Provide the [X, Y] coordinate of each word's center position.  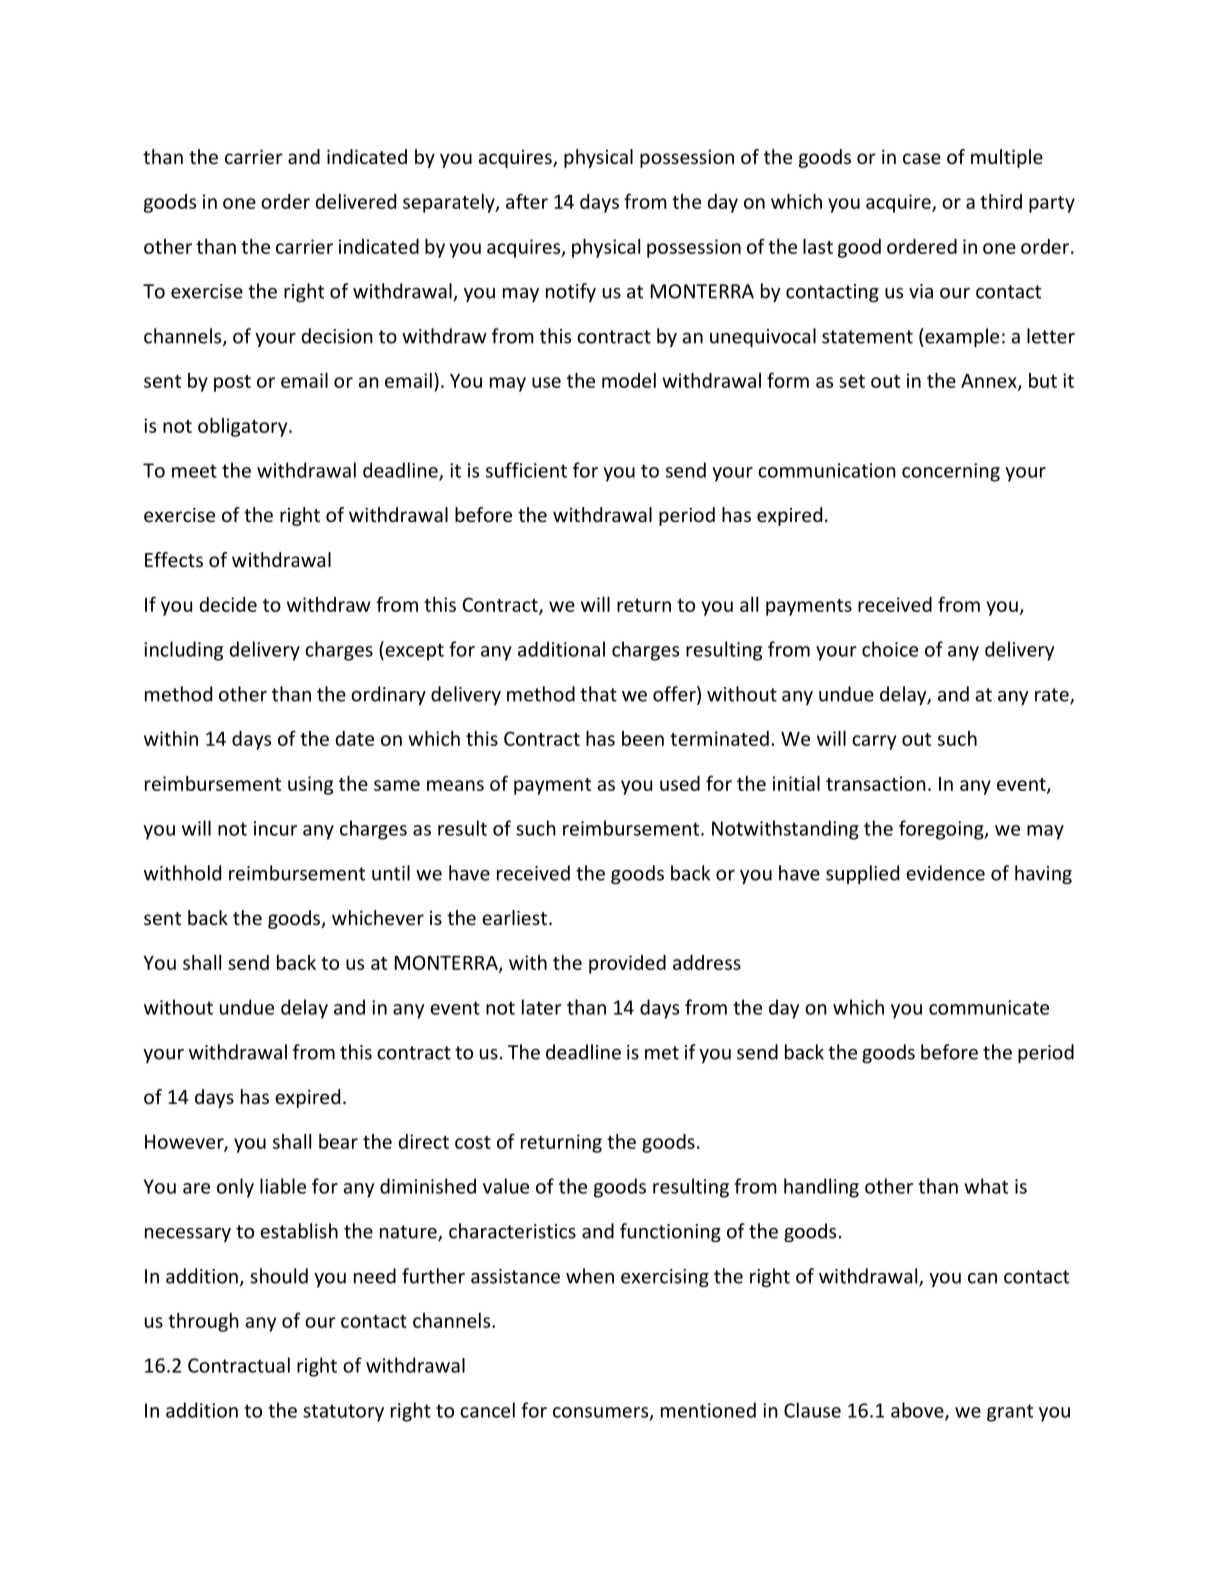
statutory [343, 1413]
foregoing [942, 830]
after [527, 201]
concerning [951, 472]
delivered [355, 201]
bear [338, 1141]
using [310, 785]
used [680, 783]
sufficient [526, 470]
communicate [989, 1007]
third [1001, 201]
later [542, 1007]
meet [194, 471]
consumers [602, 1413]
